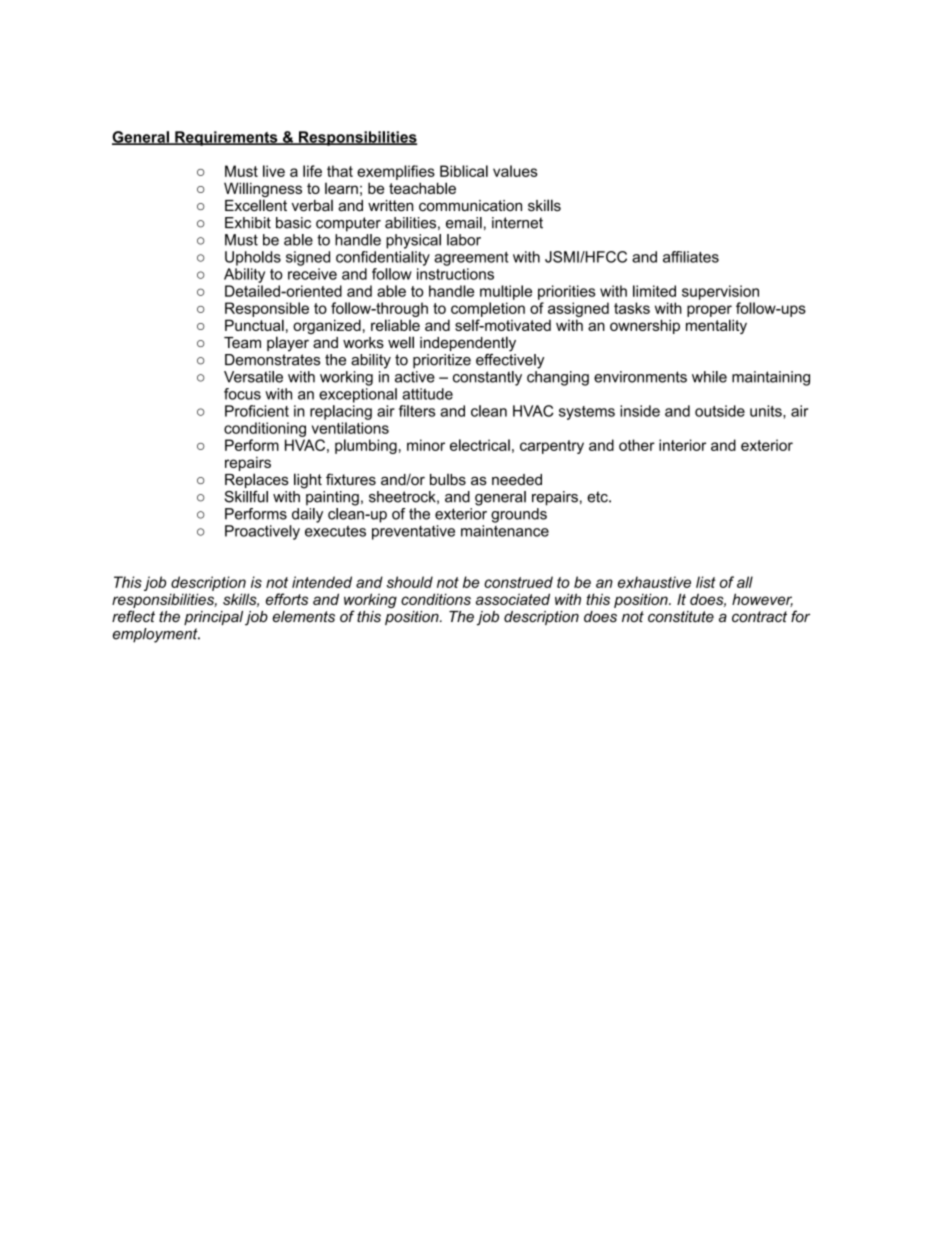 This document has width=952, height=1233. What do you see at coordinates (455, 274) in the document?
I see `instructions` at bounding box center [455, 274].
